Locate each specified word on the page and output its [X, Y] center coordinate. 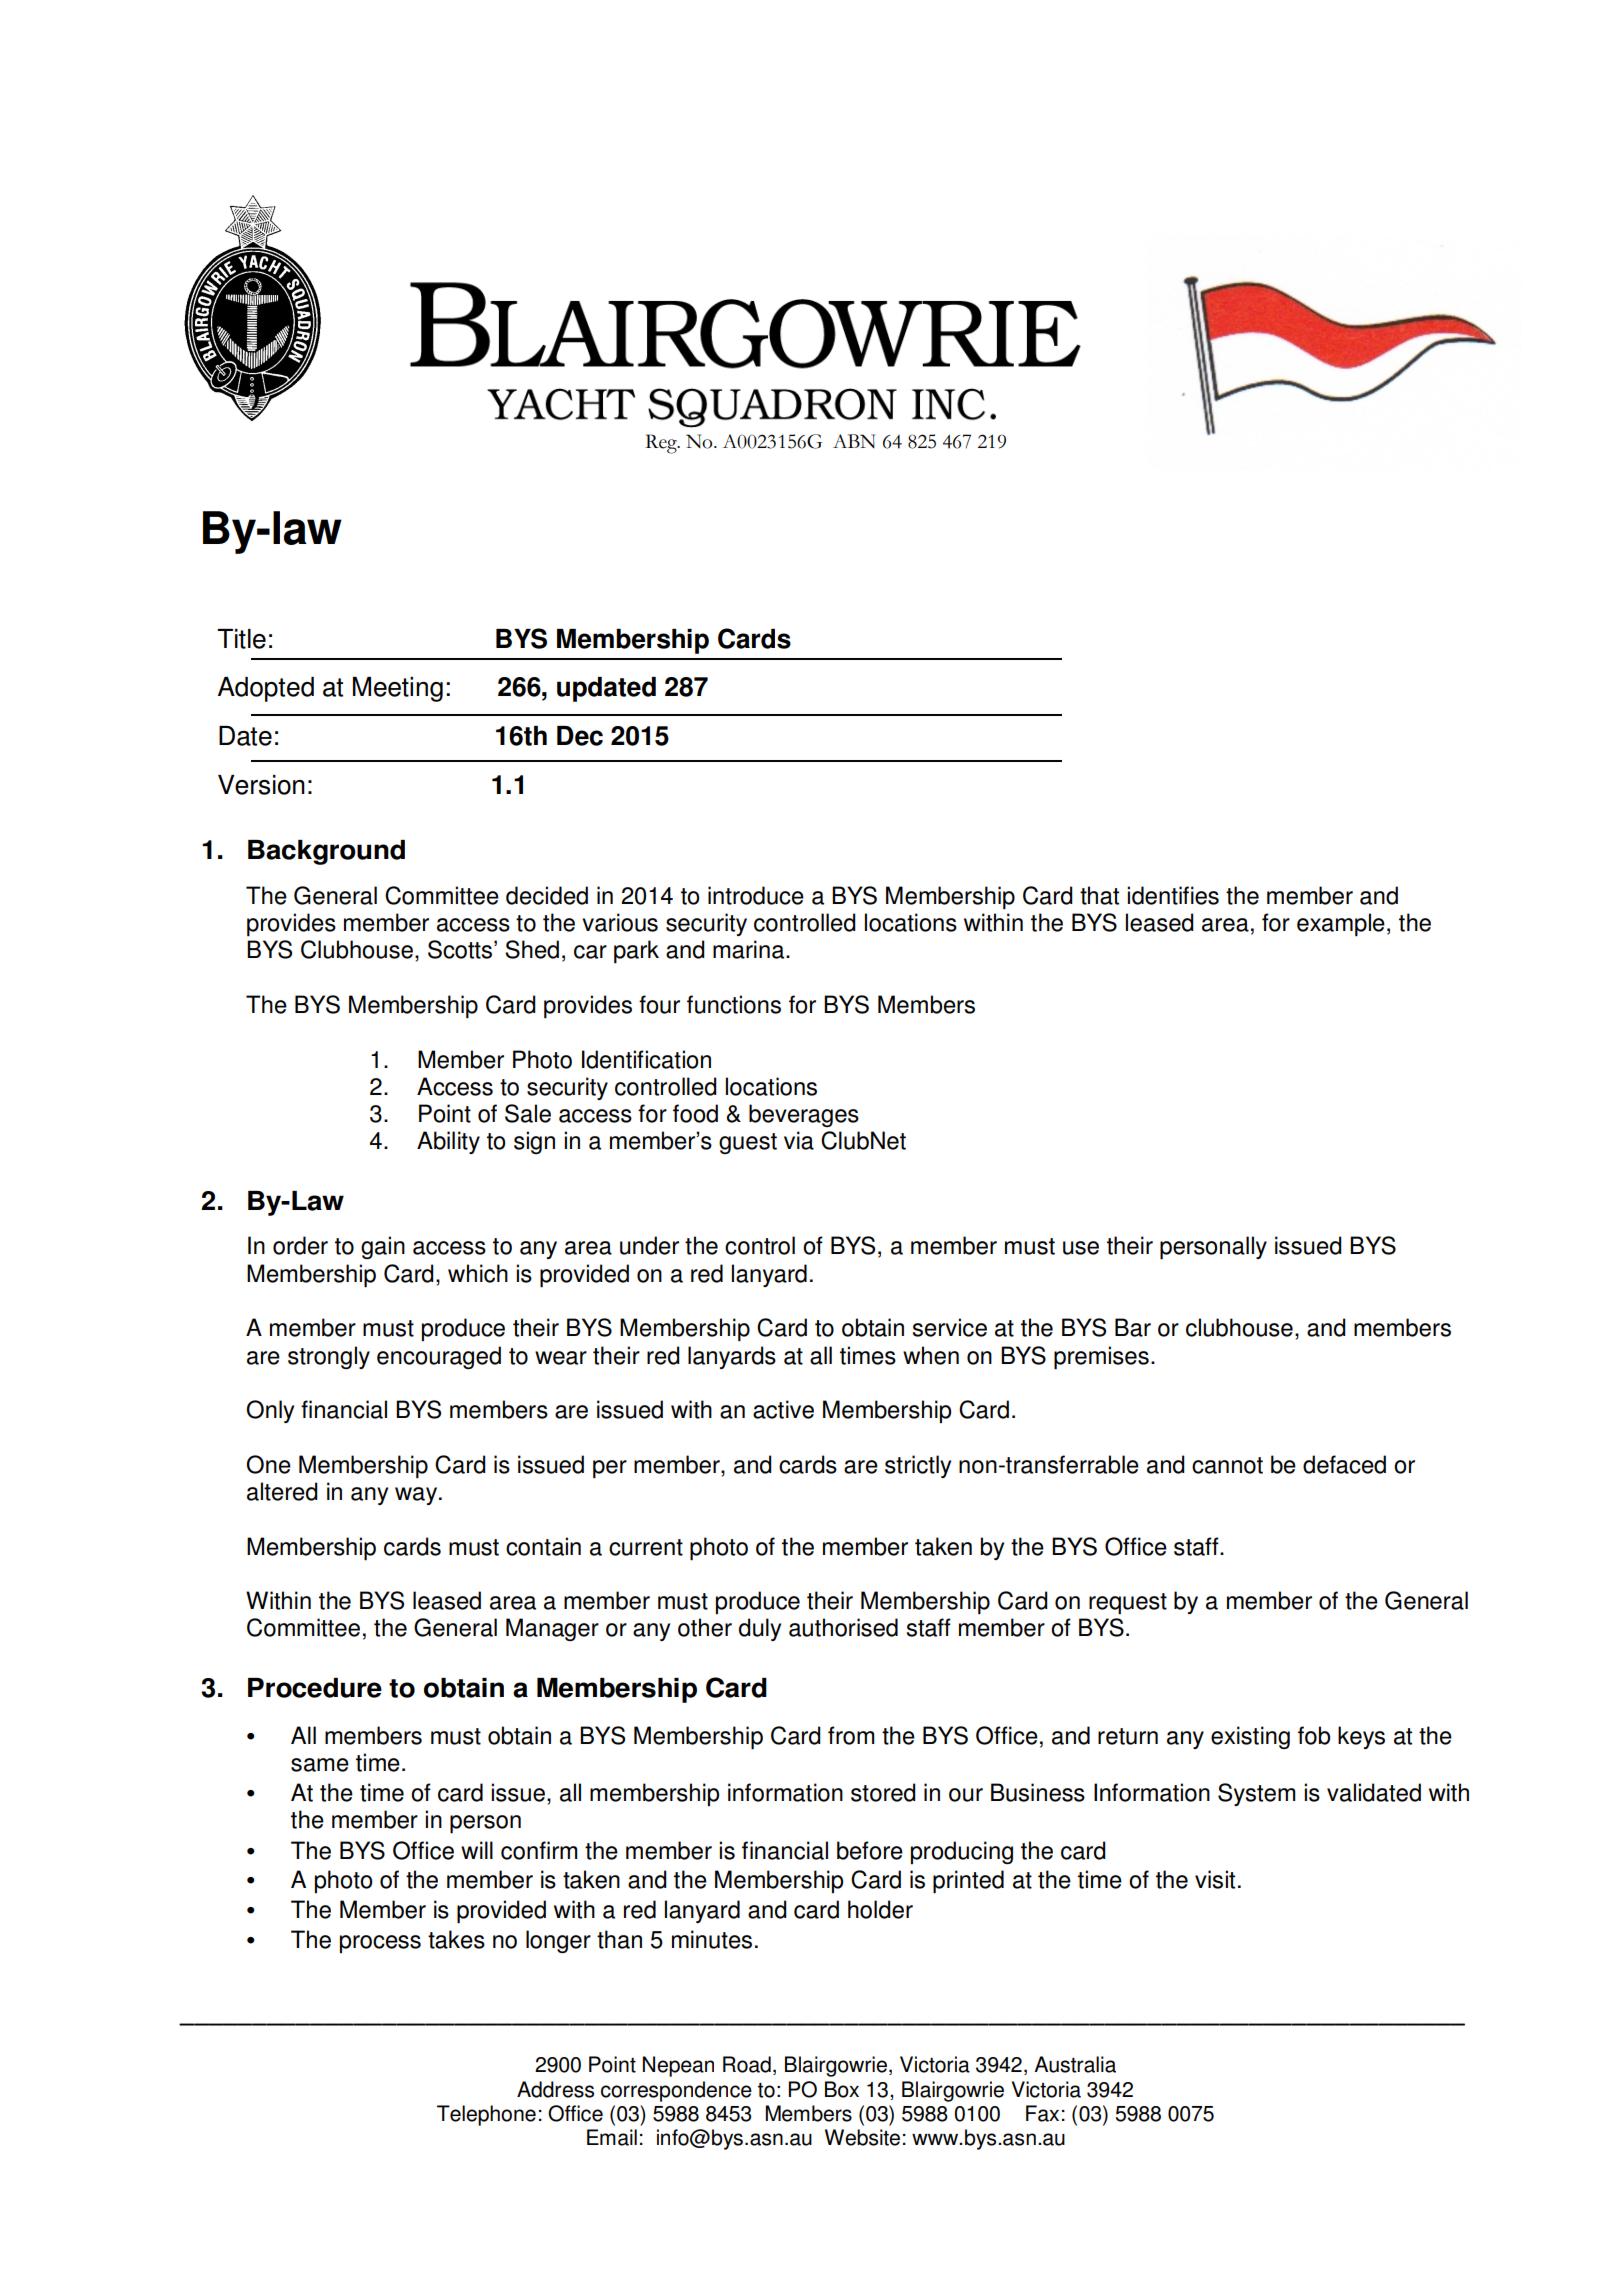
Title [241, 639]
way [417, 1496]
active [783, 1409]
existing [1250, 1737]
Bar [1133, 1327]
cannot [1227, 1465]
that [1099, 895]
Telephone [486, 2115]
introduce [756, 895]
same [320, 1765]
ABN [854, 441]
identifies [1173, 895]
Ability [448, 1142]
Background [326, 852]
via [799, 1140]
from [851, 1735]
